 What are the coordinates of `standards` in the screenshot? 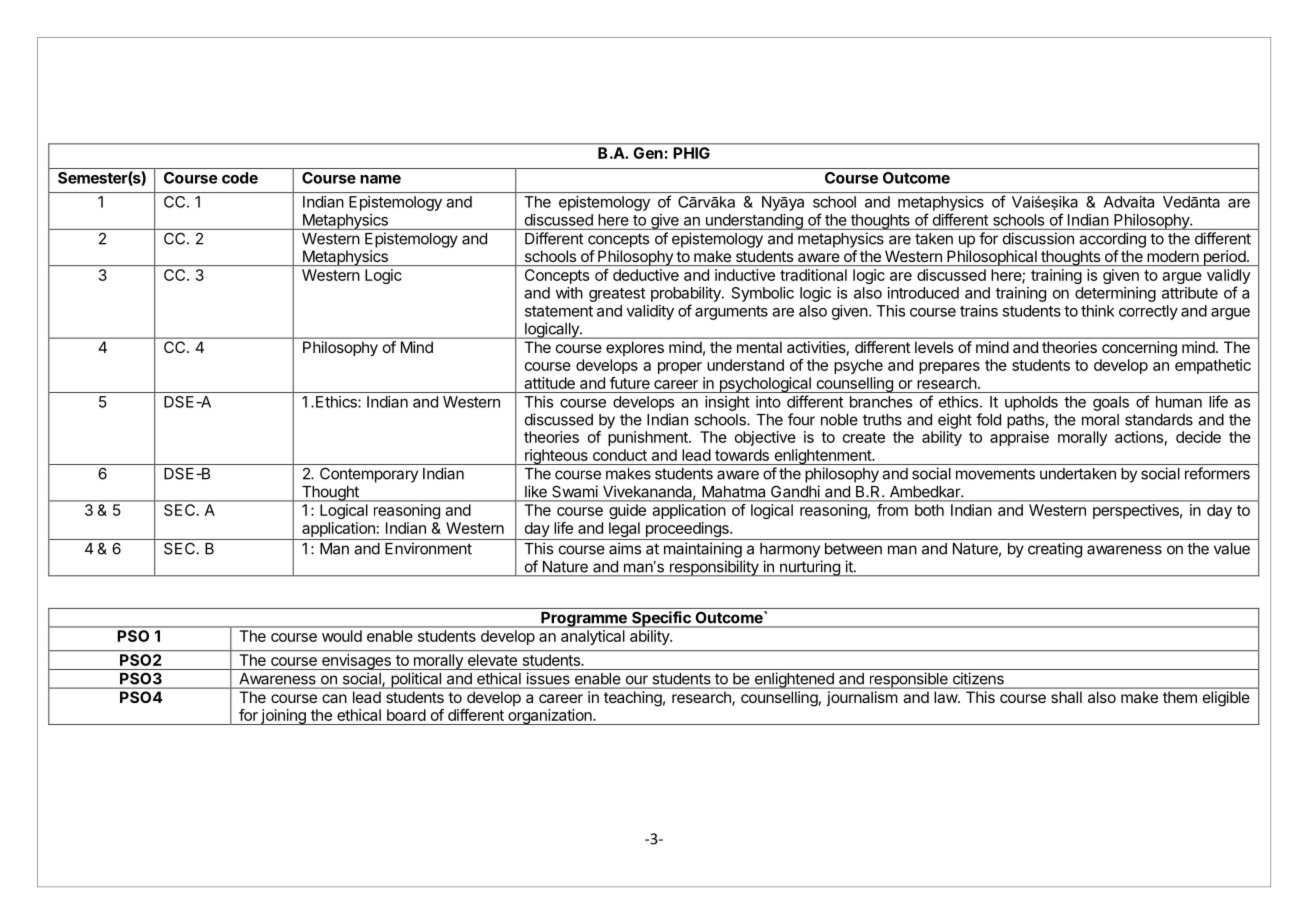 It's located at (1159, 420).
